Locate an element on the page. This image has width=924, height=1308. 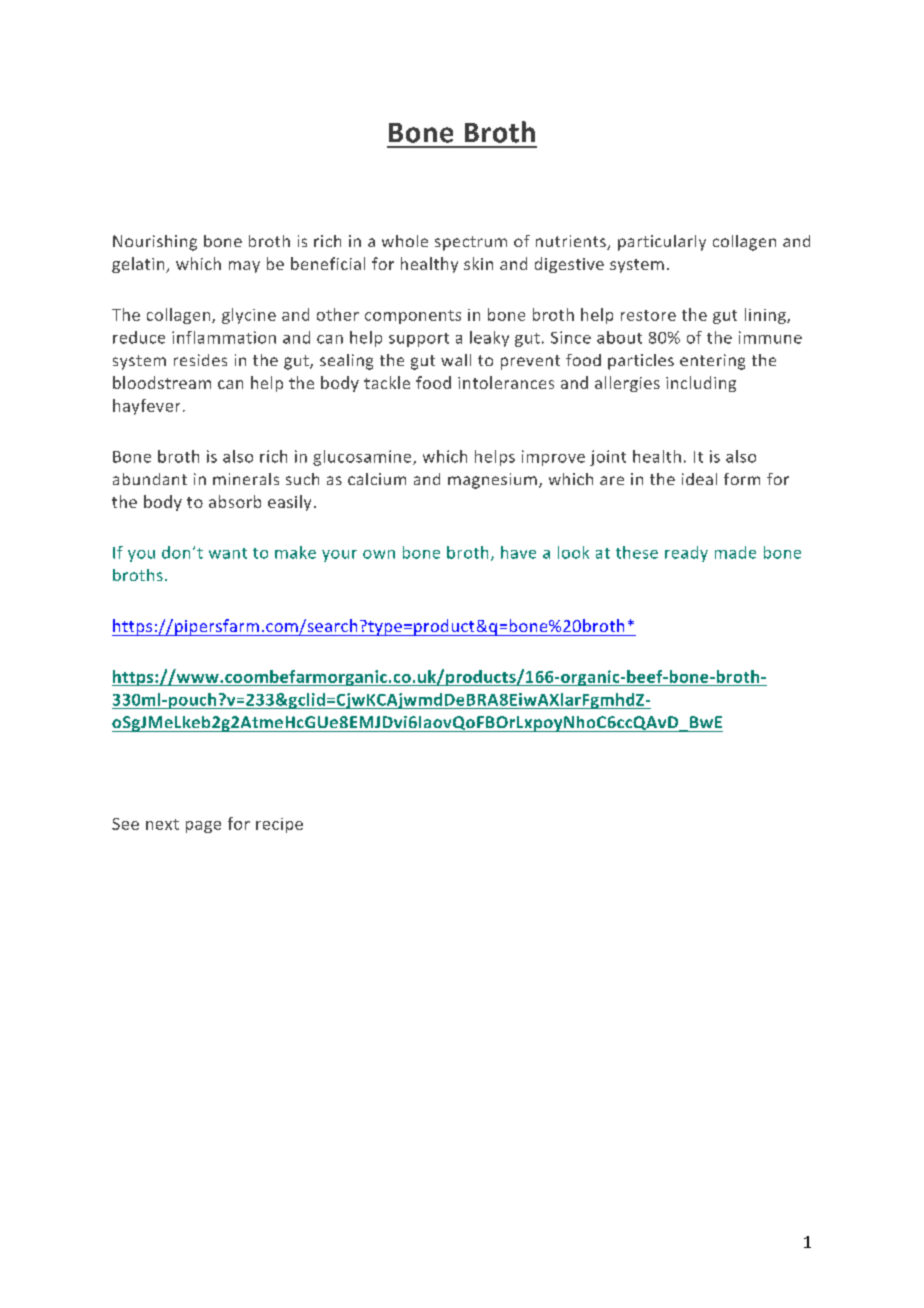
may is located at coordinates (244, 267).
